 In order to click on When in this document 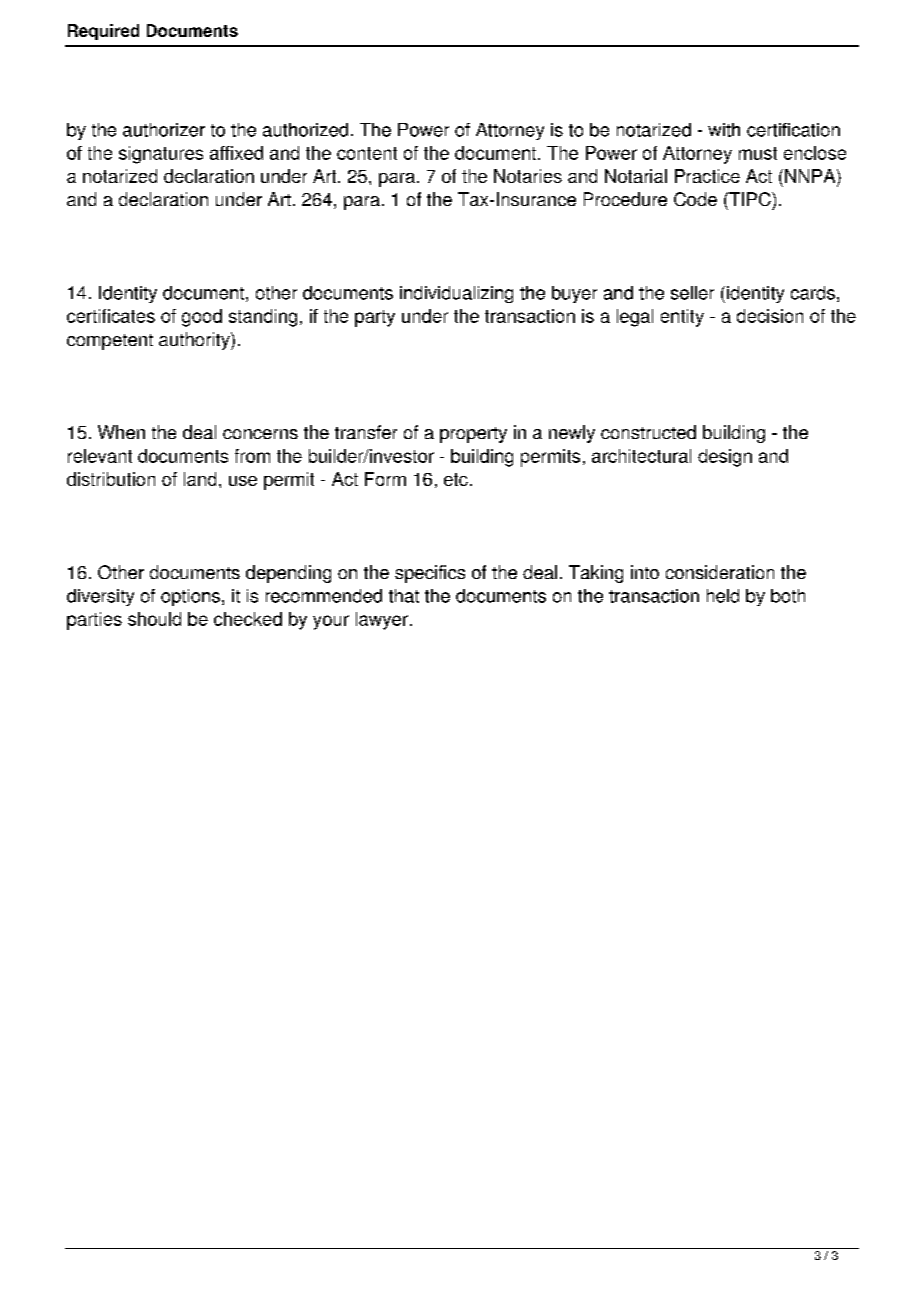, I will do `click(121, 432)`.
